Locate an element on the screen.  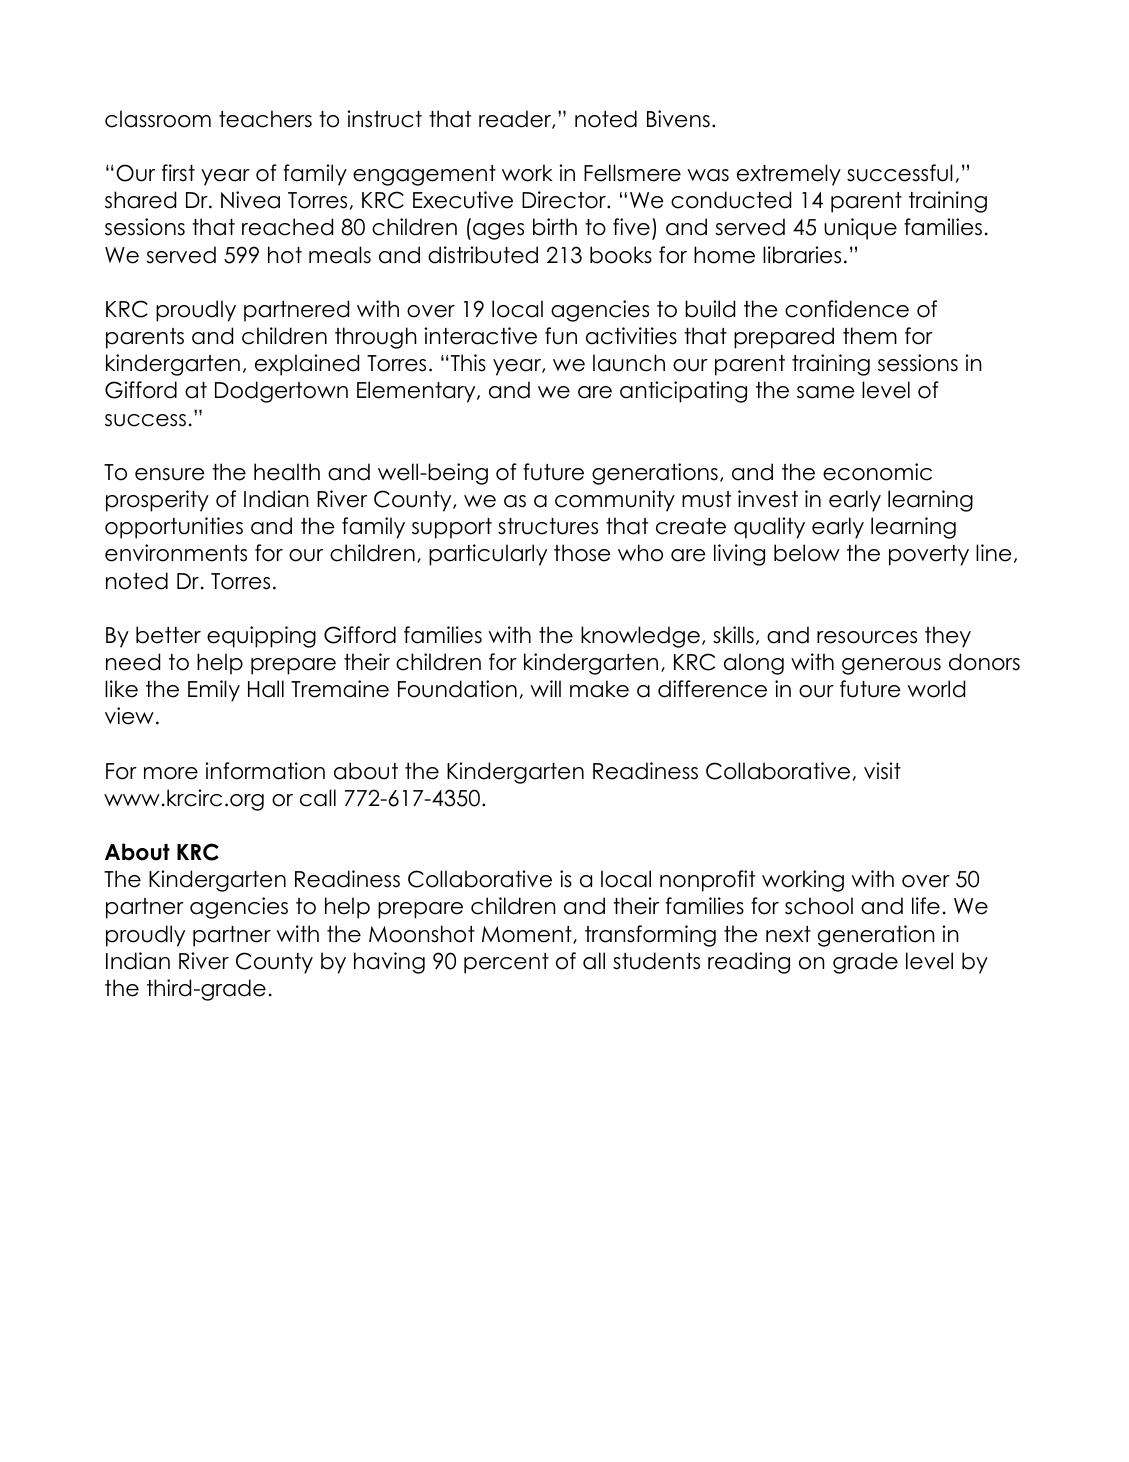
below is located at coordinates (807, 553).
